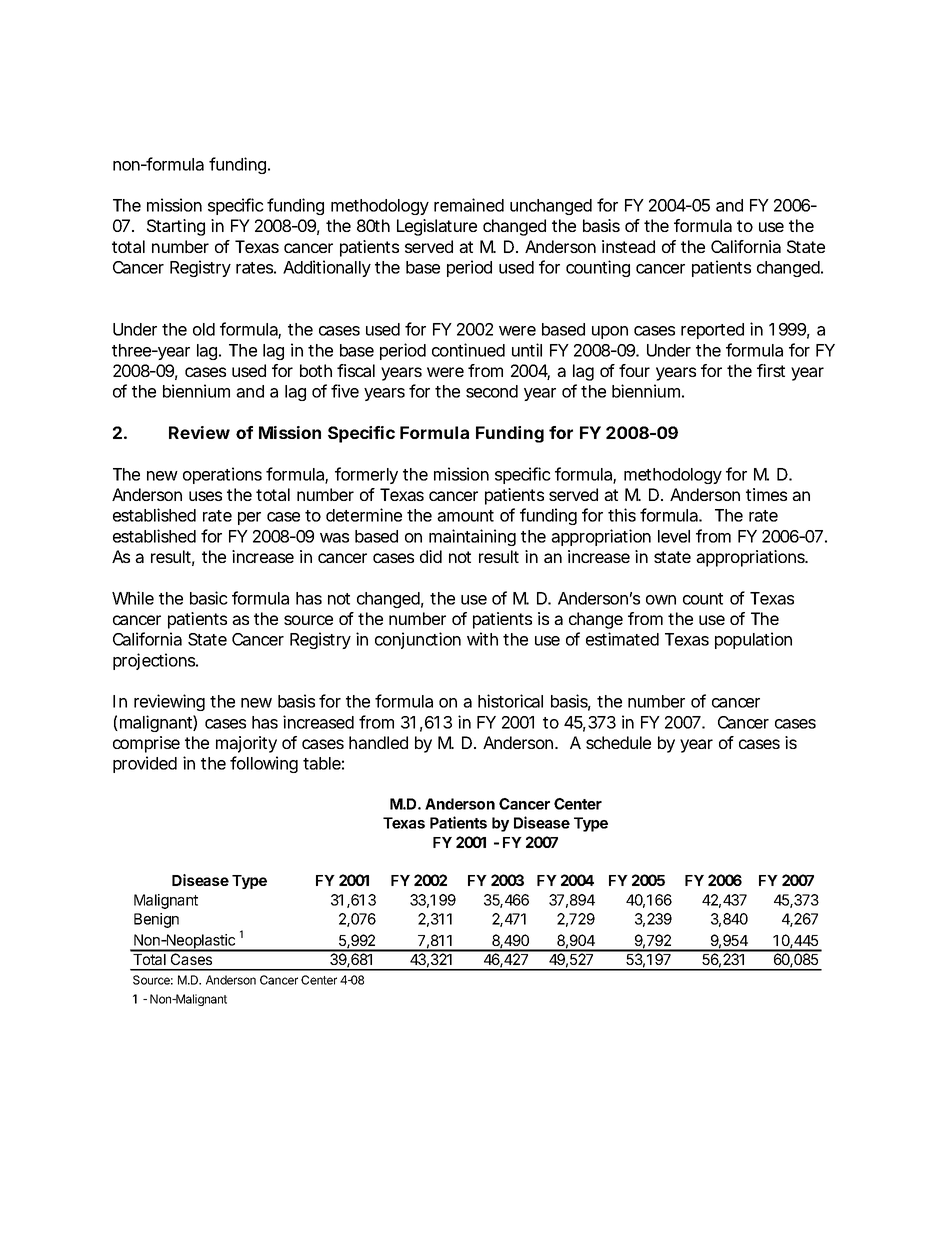  I want to click on Starting, so click(176, 227).
